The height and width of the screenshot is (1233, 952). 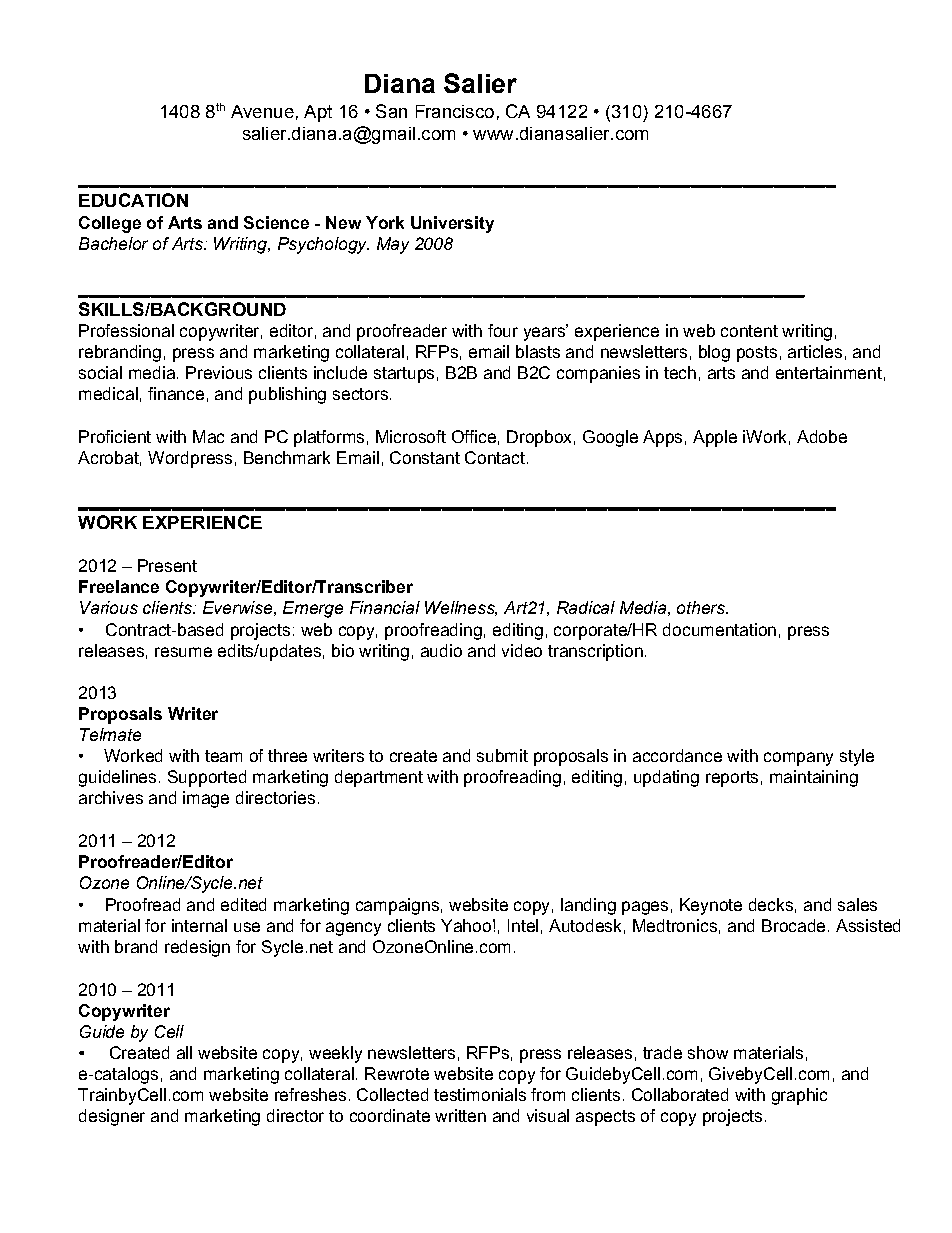 What do you see at coordinates (749, 331) in the screenshot?
I see `content` at bounding box center [749, 331].
